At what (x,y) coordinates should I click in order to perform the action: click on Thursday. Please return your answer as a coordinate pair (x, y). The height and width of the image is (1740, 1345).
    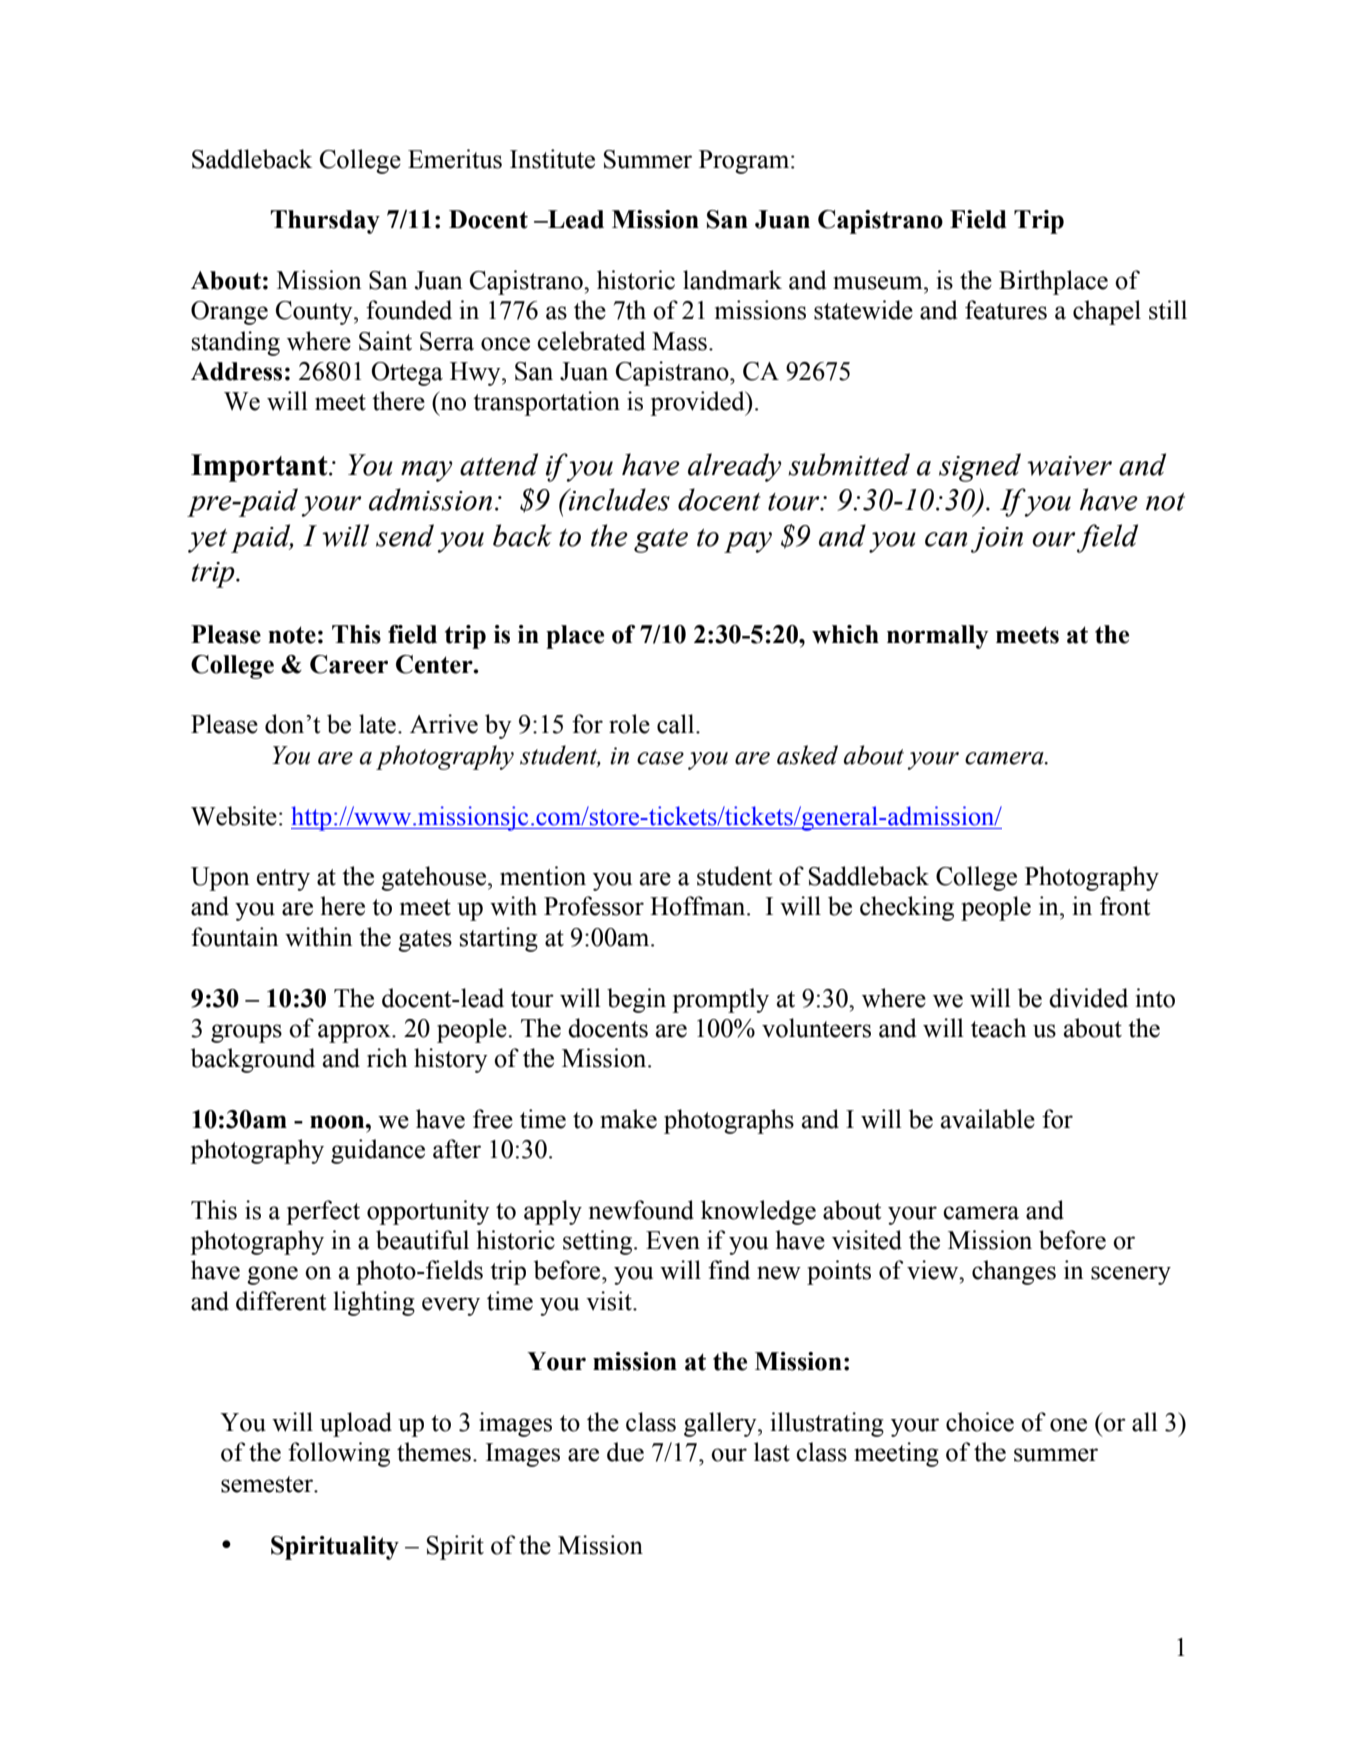
    Looking at the image, I should click on (325, 222).
